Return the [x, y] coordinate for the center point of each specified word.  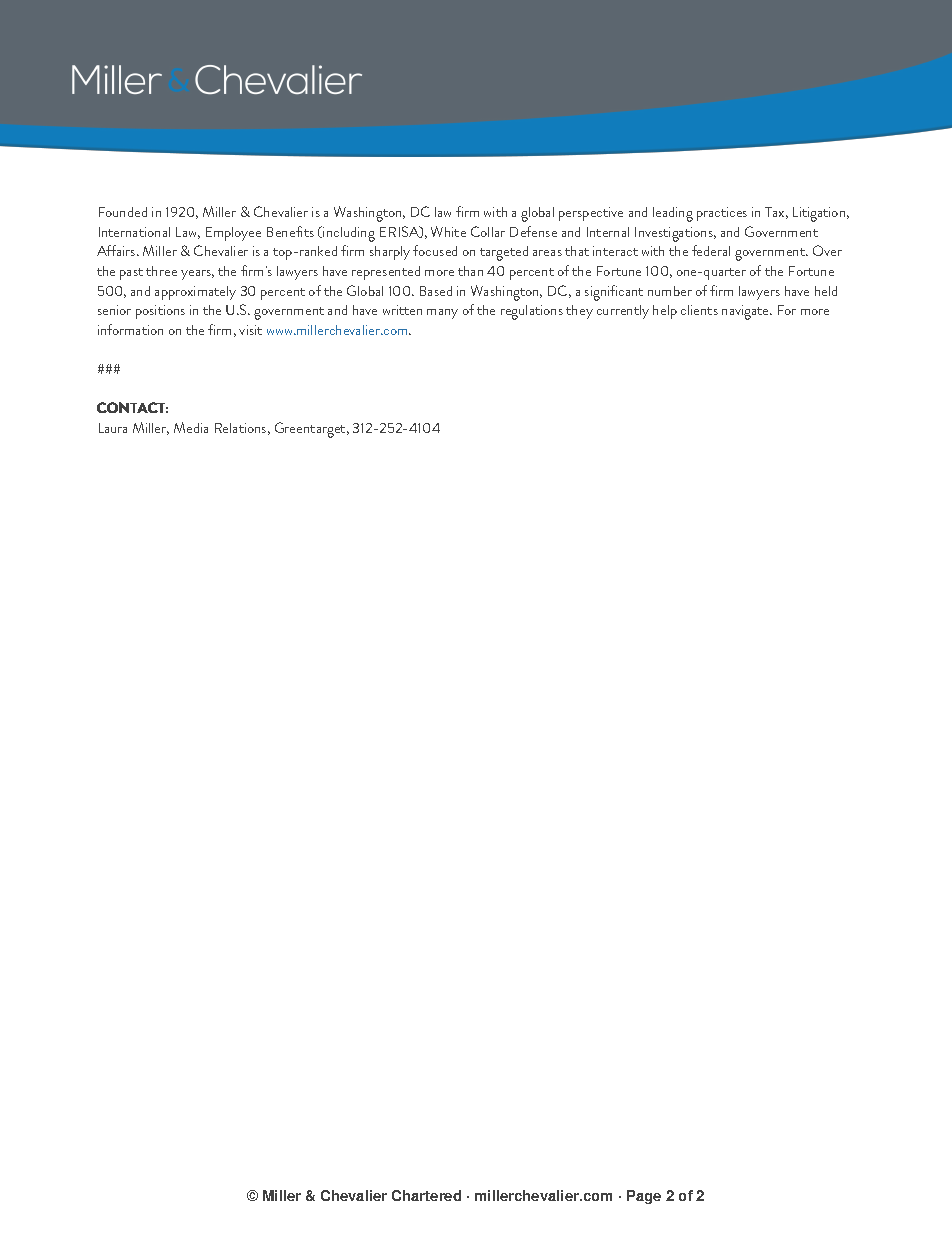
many [442, 314]
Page [644, 1197]
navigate [747, 312]
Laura [113, 428]
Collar [488, 231]
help [665, 312]
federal [711, 250]
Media [191, 427]
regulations [532, 312]
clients [699, 310]
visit [250, 330]
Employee [233, 234]
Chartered [426, 1195]
